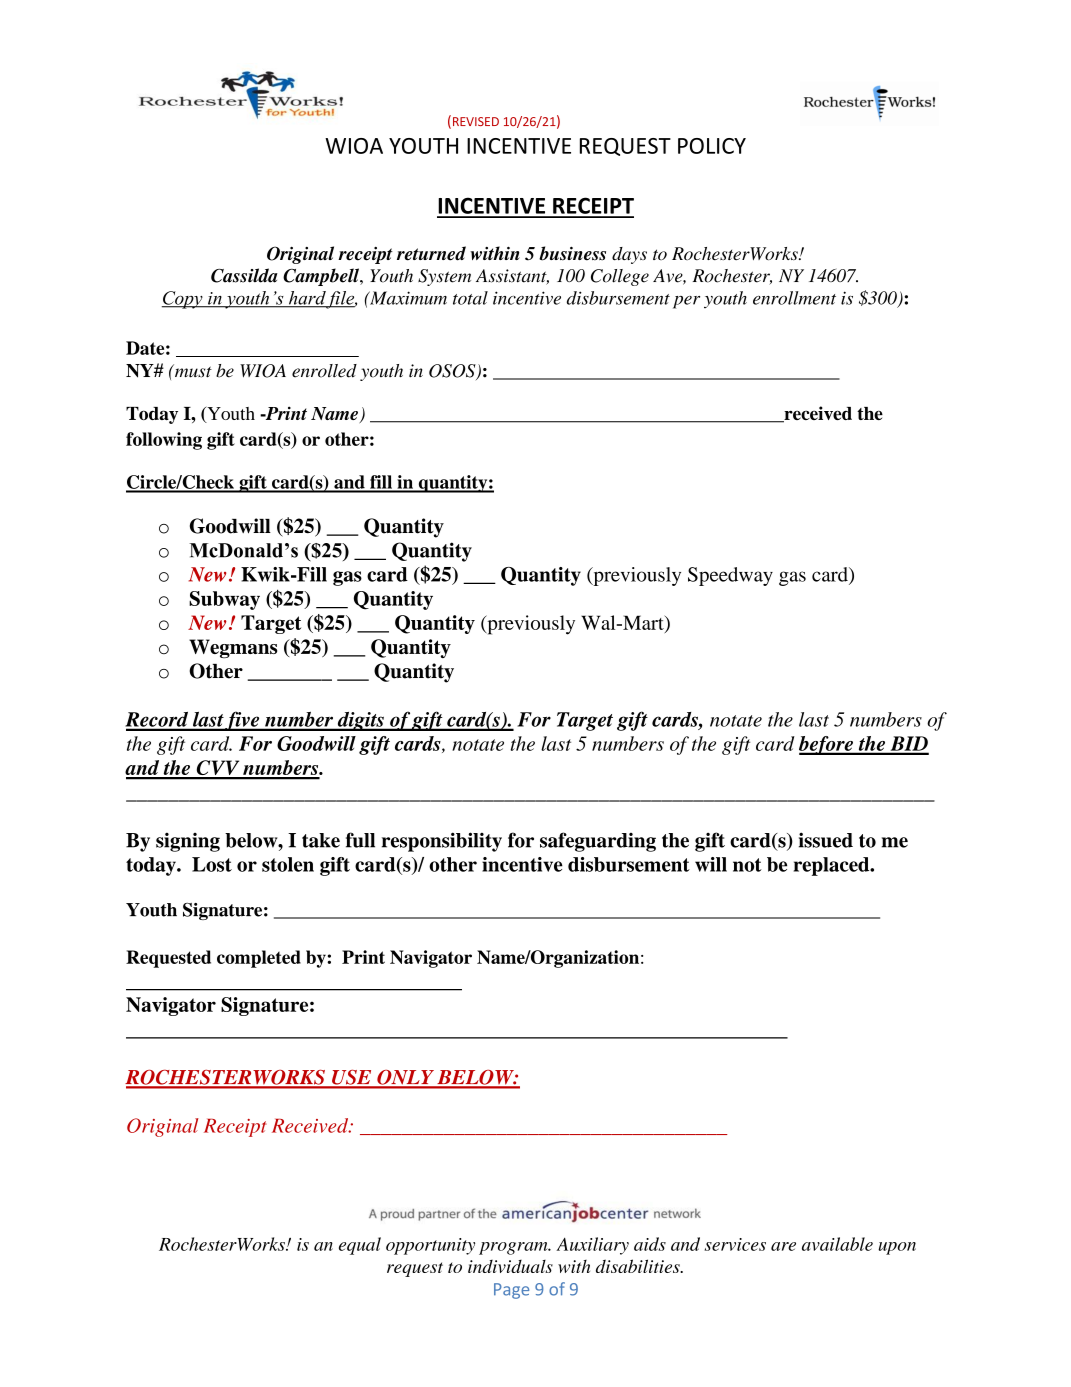 The image size is (1071, 1387). What do you see at coordinates (183, 300) in the screenshot?
I see `Copy` at bounding box center [183, 300].
